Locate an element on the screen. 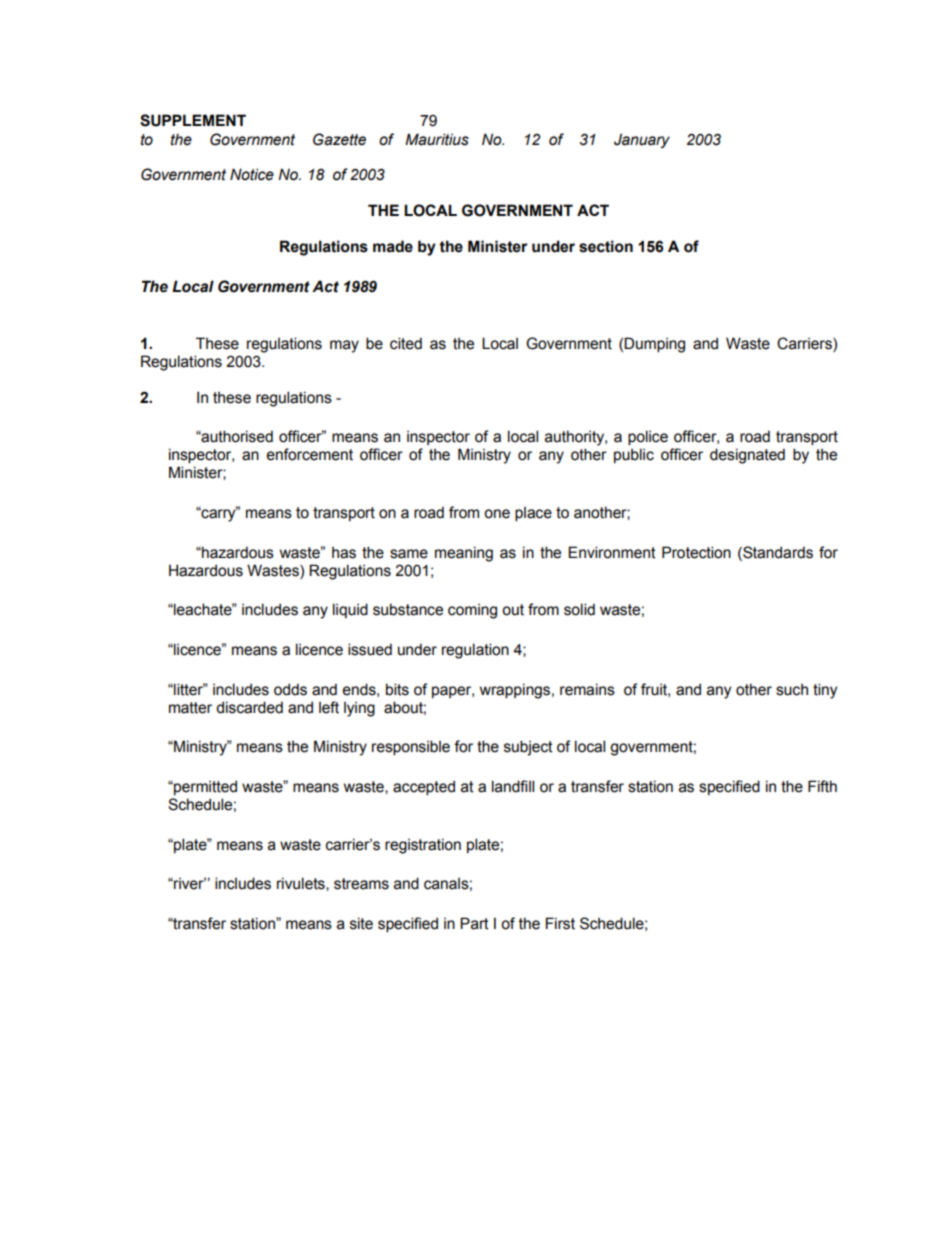 The height and width of the screenshot is (1233, 952). enforcement is located at coordinates (310, 454).
